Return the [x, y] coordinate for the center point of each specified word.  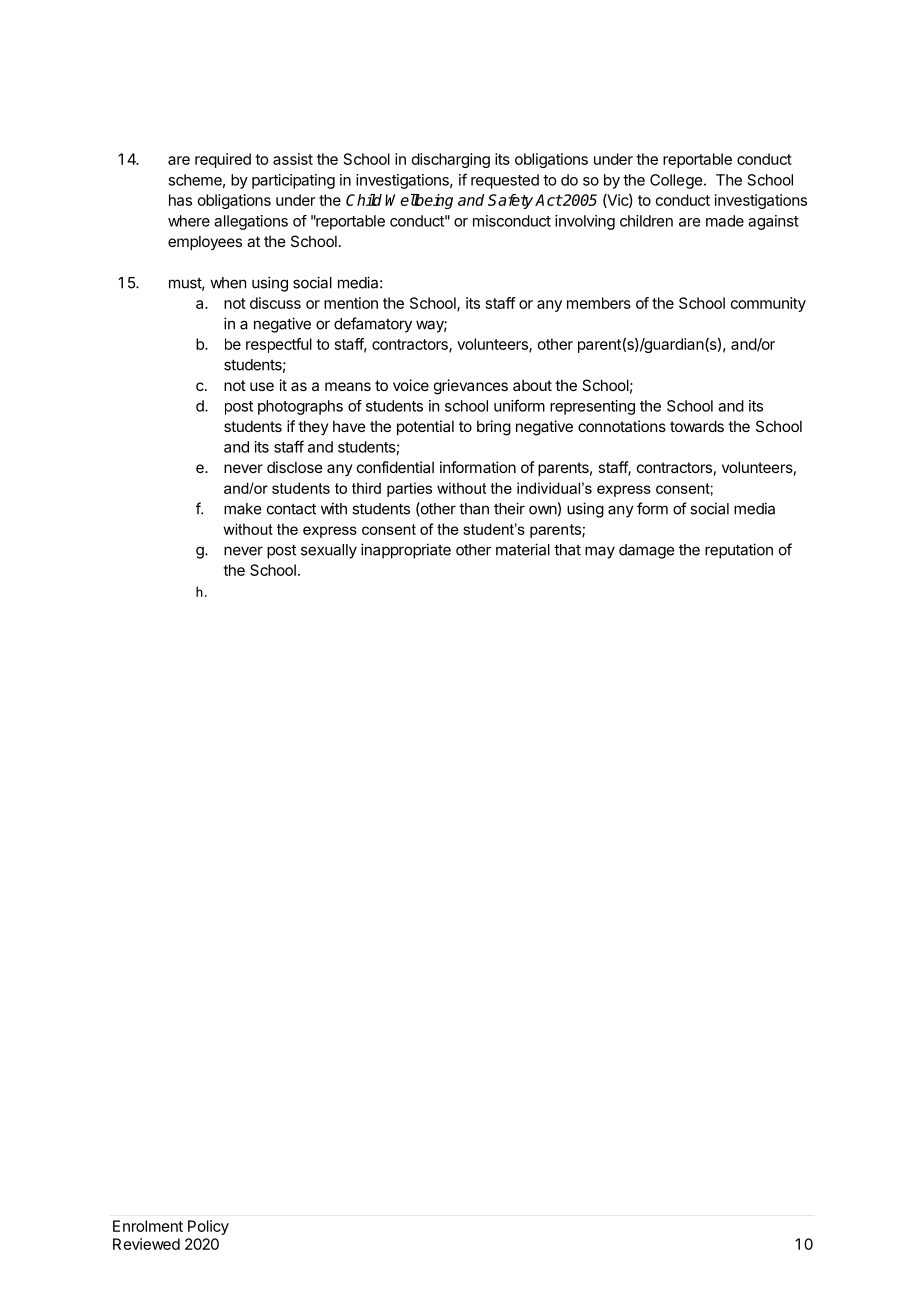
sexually [329, 551]
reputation [739, 551]
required [223, 160]
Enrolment [148, 1226]
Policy [208, 1227]
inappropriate [406, 551]
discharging [451, 160]
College [676, 181]
